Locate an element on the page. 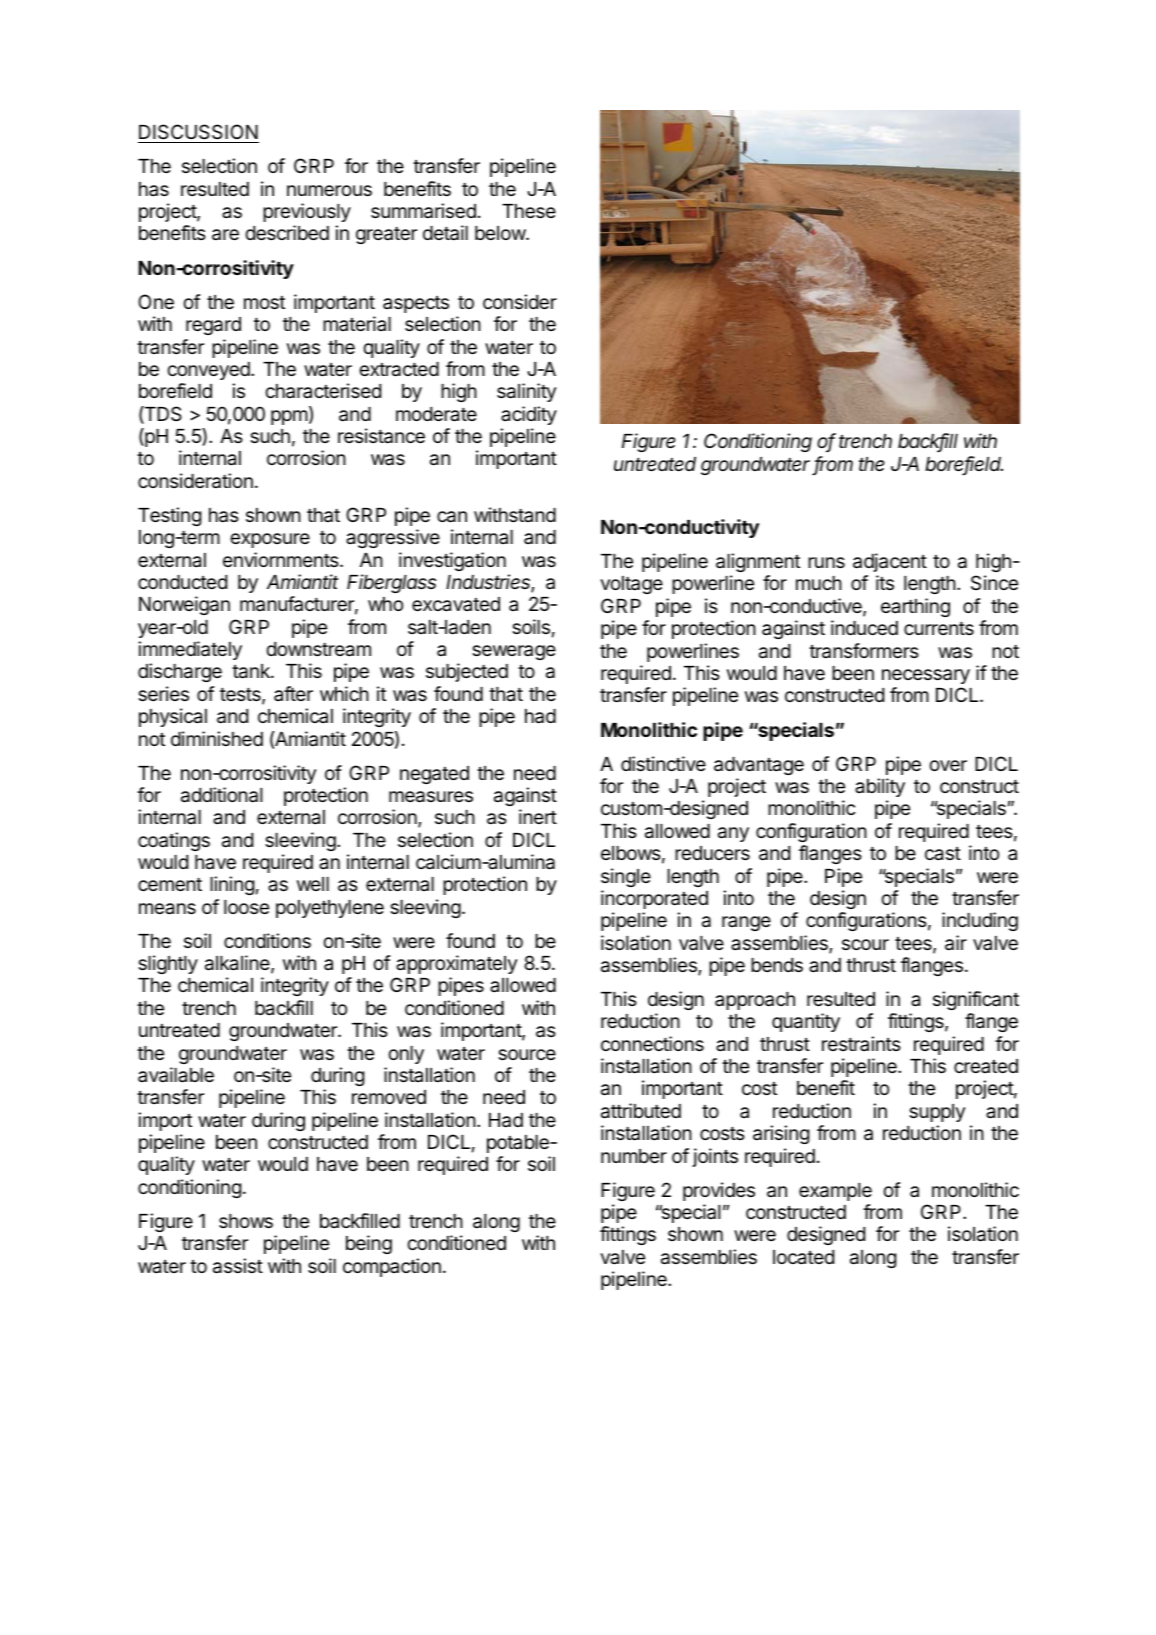 The image size is (1156, 1635). necessary is located at coordinates (926, 676).
